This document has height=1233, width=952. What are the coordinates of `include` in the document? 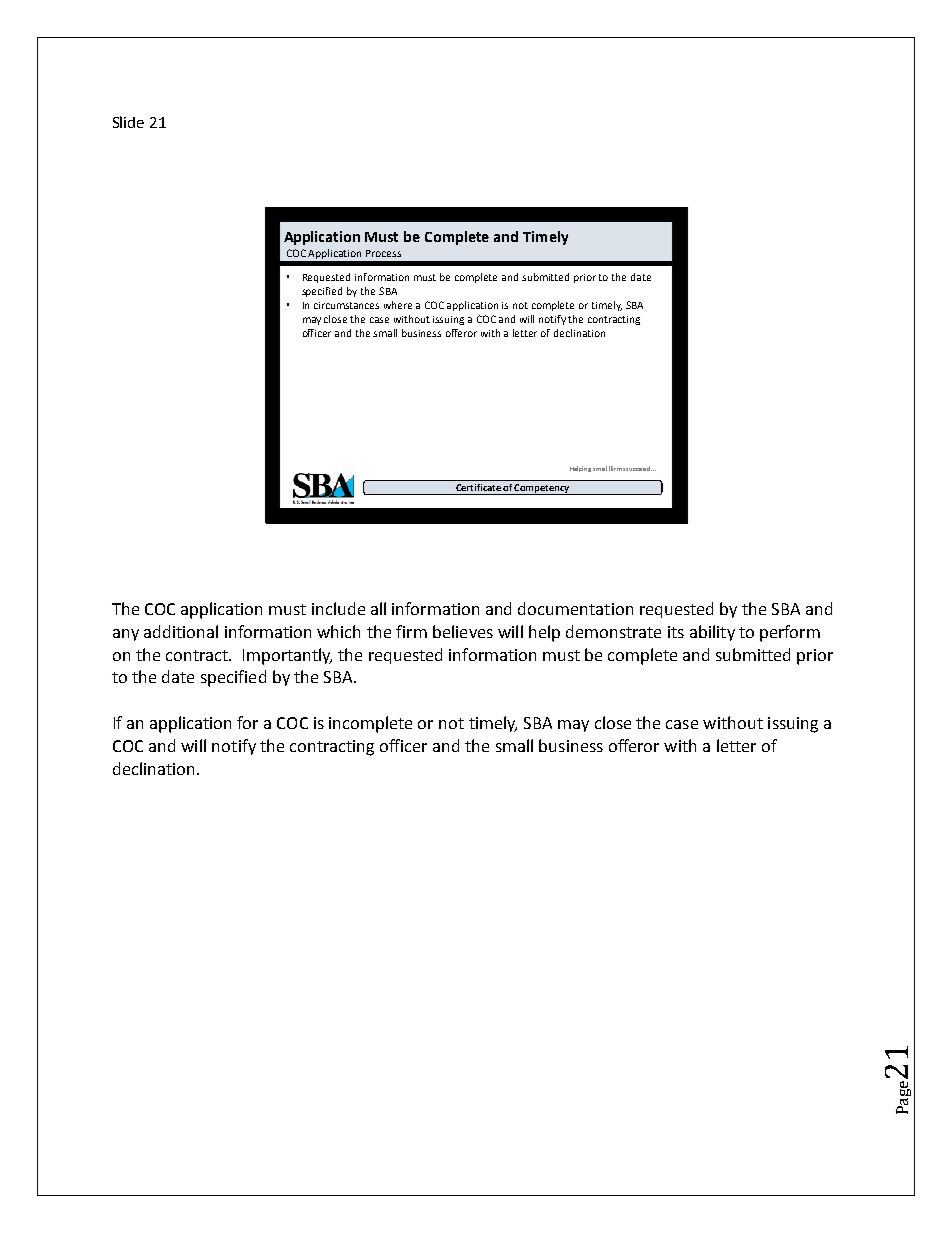 It's located at (338, 608).
